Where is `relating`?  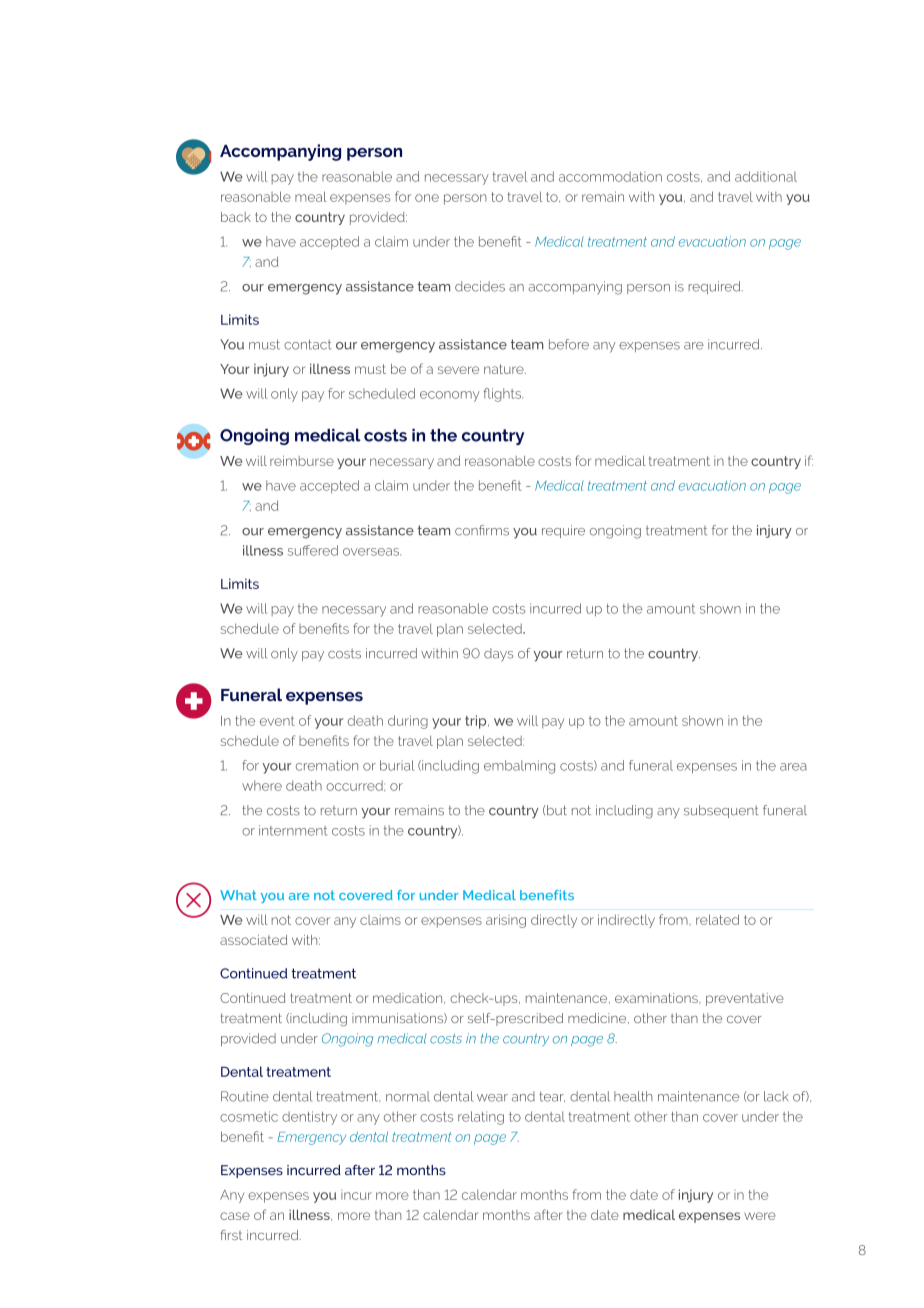
relating is located at coordinates (481, 1118).
